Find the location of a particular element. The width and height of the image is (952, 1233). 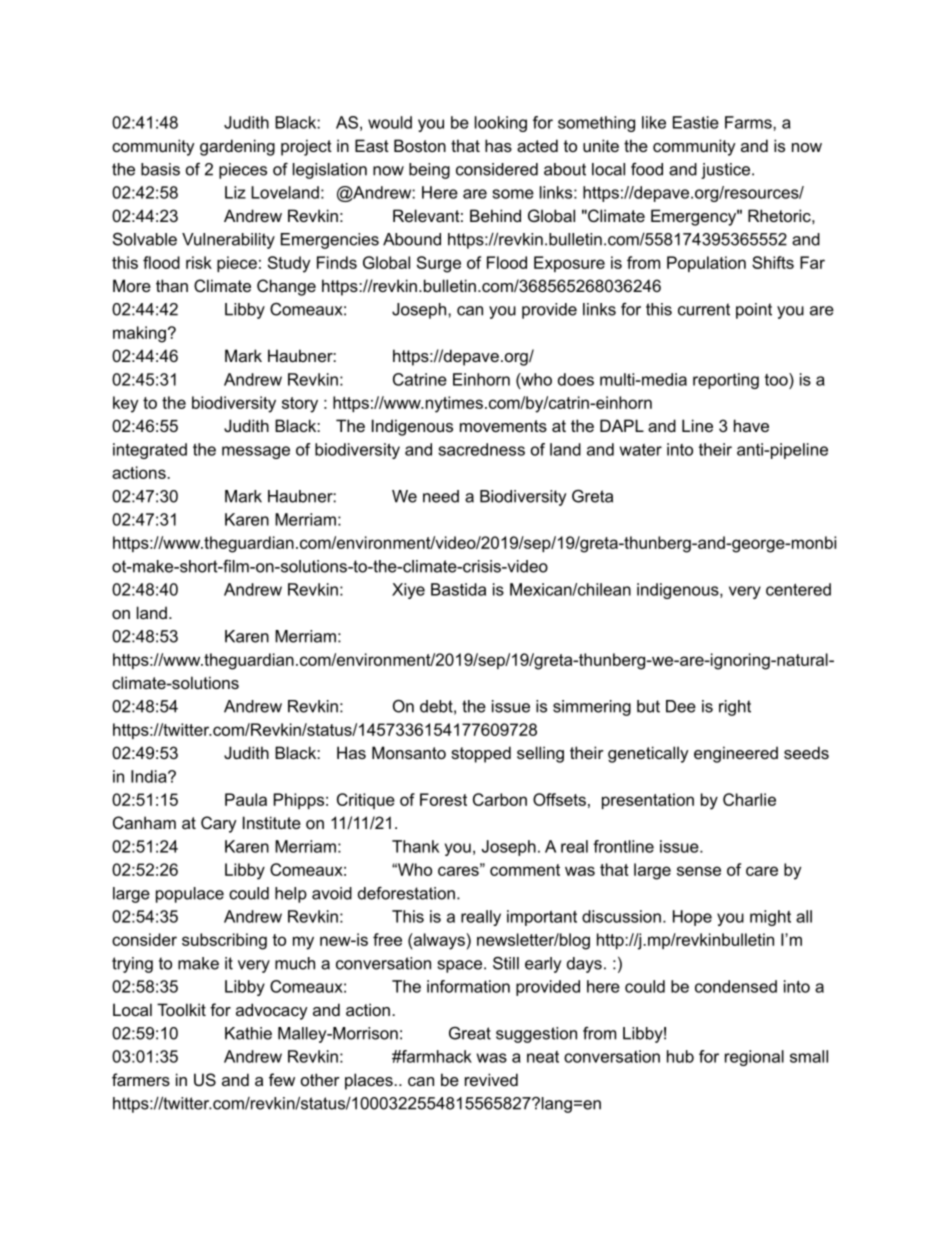

need is located at coordinates (441, 496).
